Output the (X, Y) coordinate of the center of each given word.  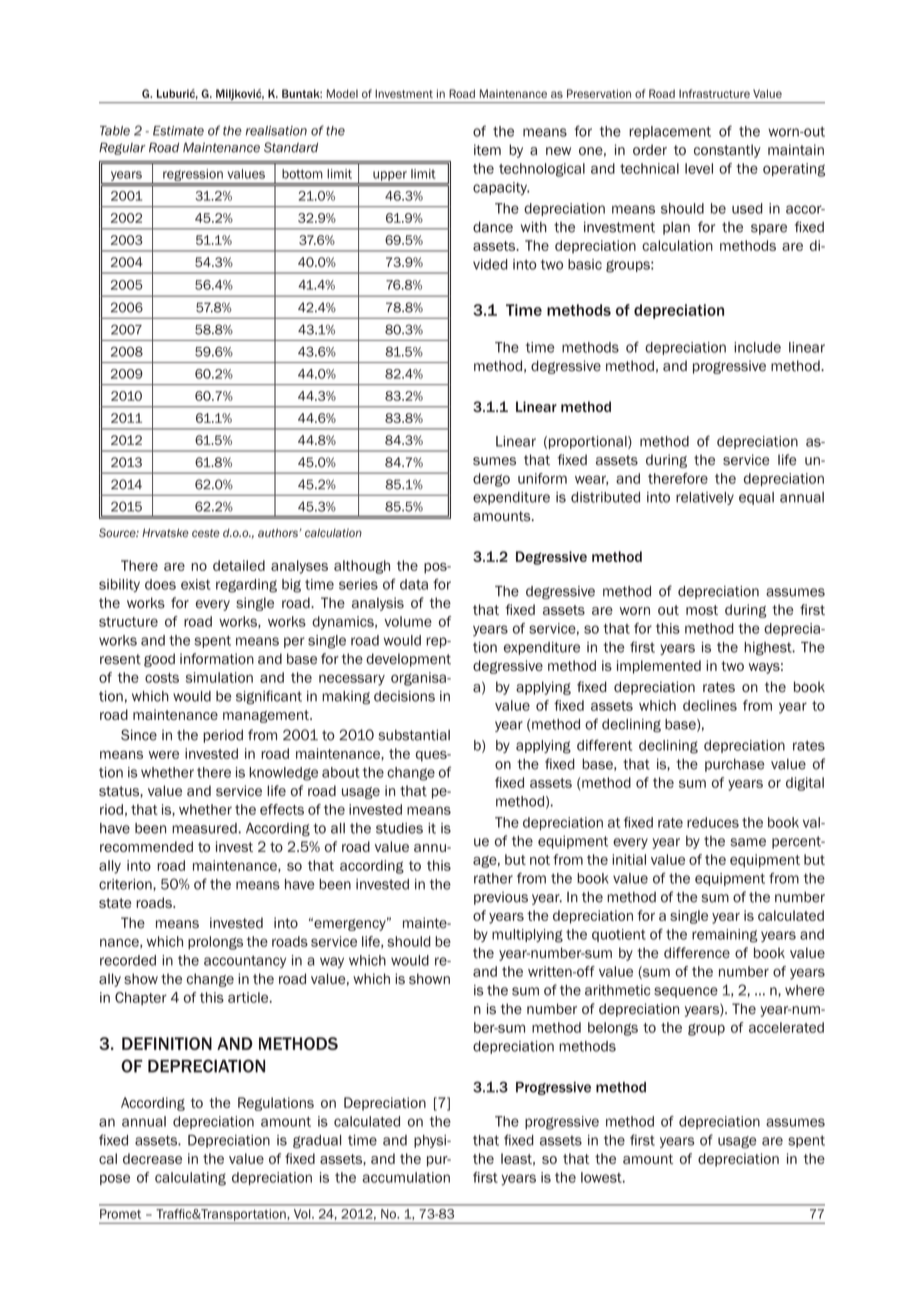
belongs (613, 1029)
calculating (190, 1179)
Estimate (178, 131)
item (487, 150)
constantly (727, 151)
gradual (317, 1142)
